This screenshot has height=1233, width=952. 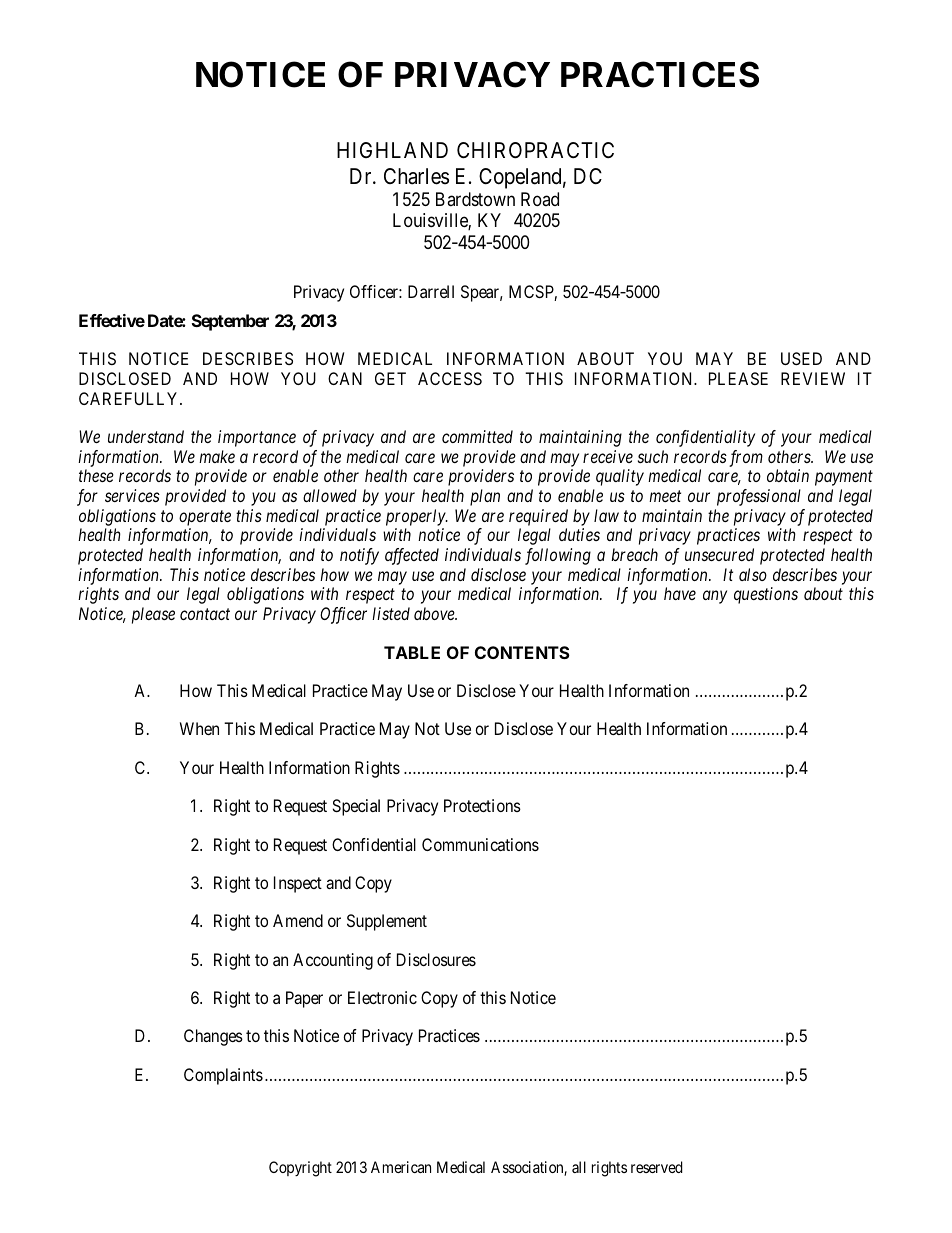 What do you see at coordinates (412, 556) in the screenshot?
I see `affected` at bounding box center [412, 556].
